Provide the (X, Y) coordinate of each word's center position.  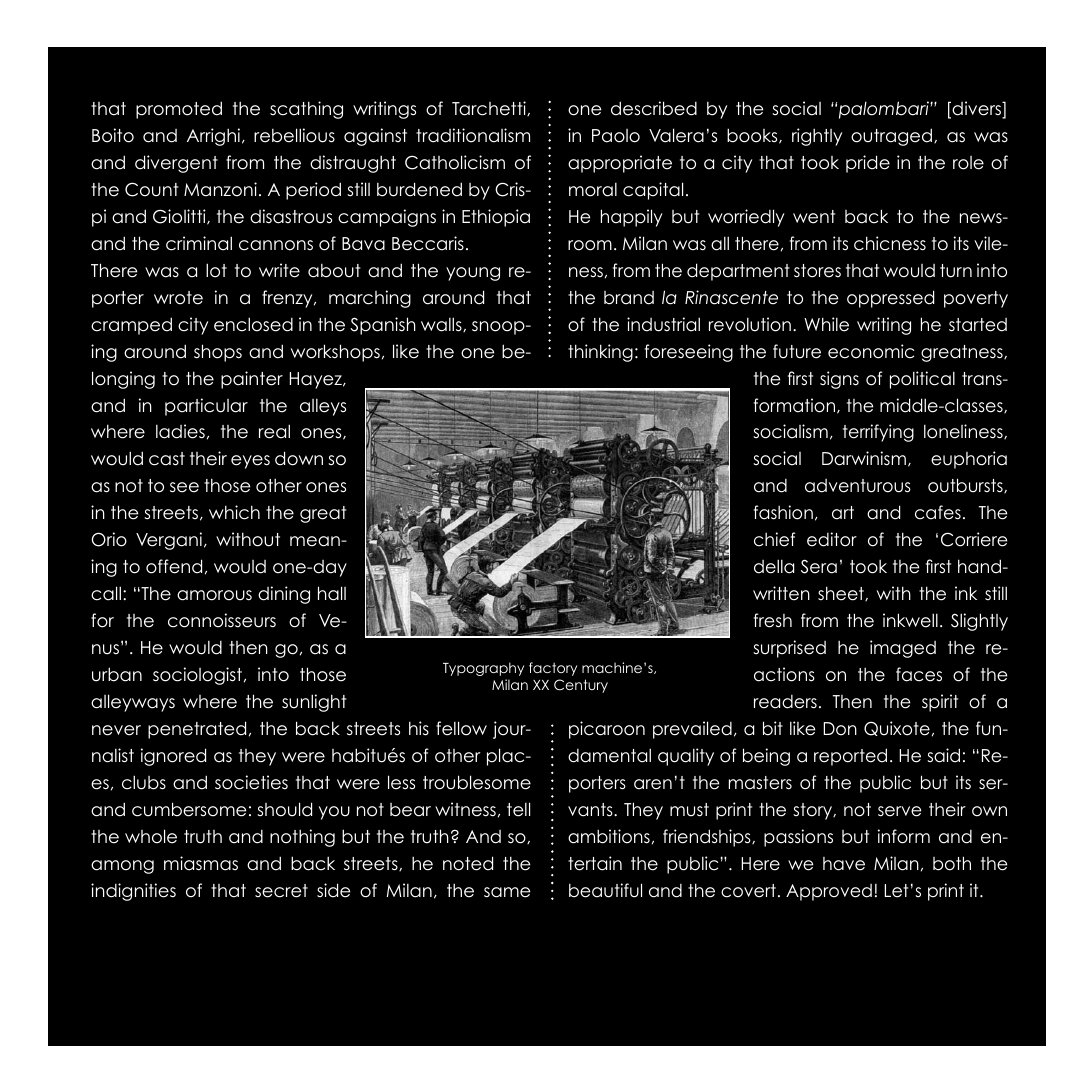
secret (281, 891)
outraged (891, 137)
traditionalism (473, 135)
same (507, 892)
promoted (179, 110)
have (844, 864)
